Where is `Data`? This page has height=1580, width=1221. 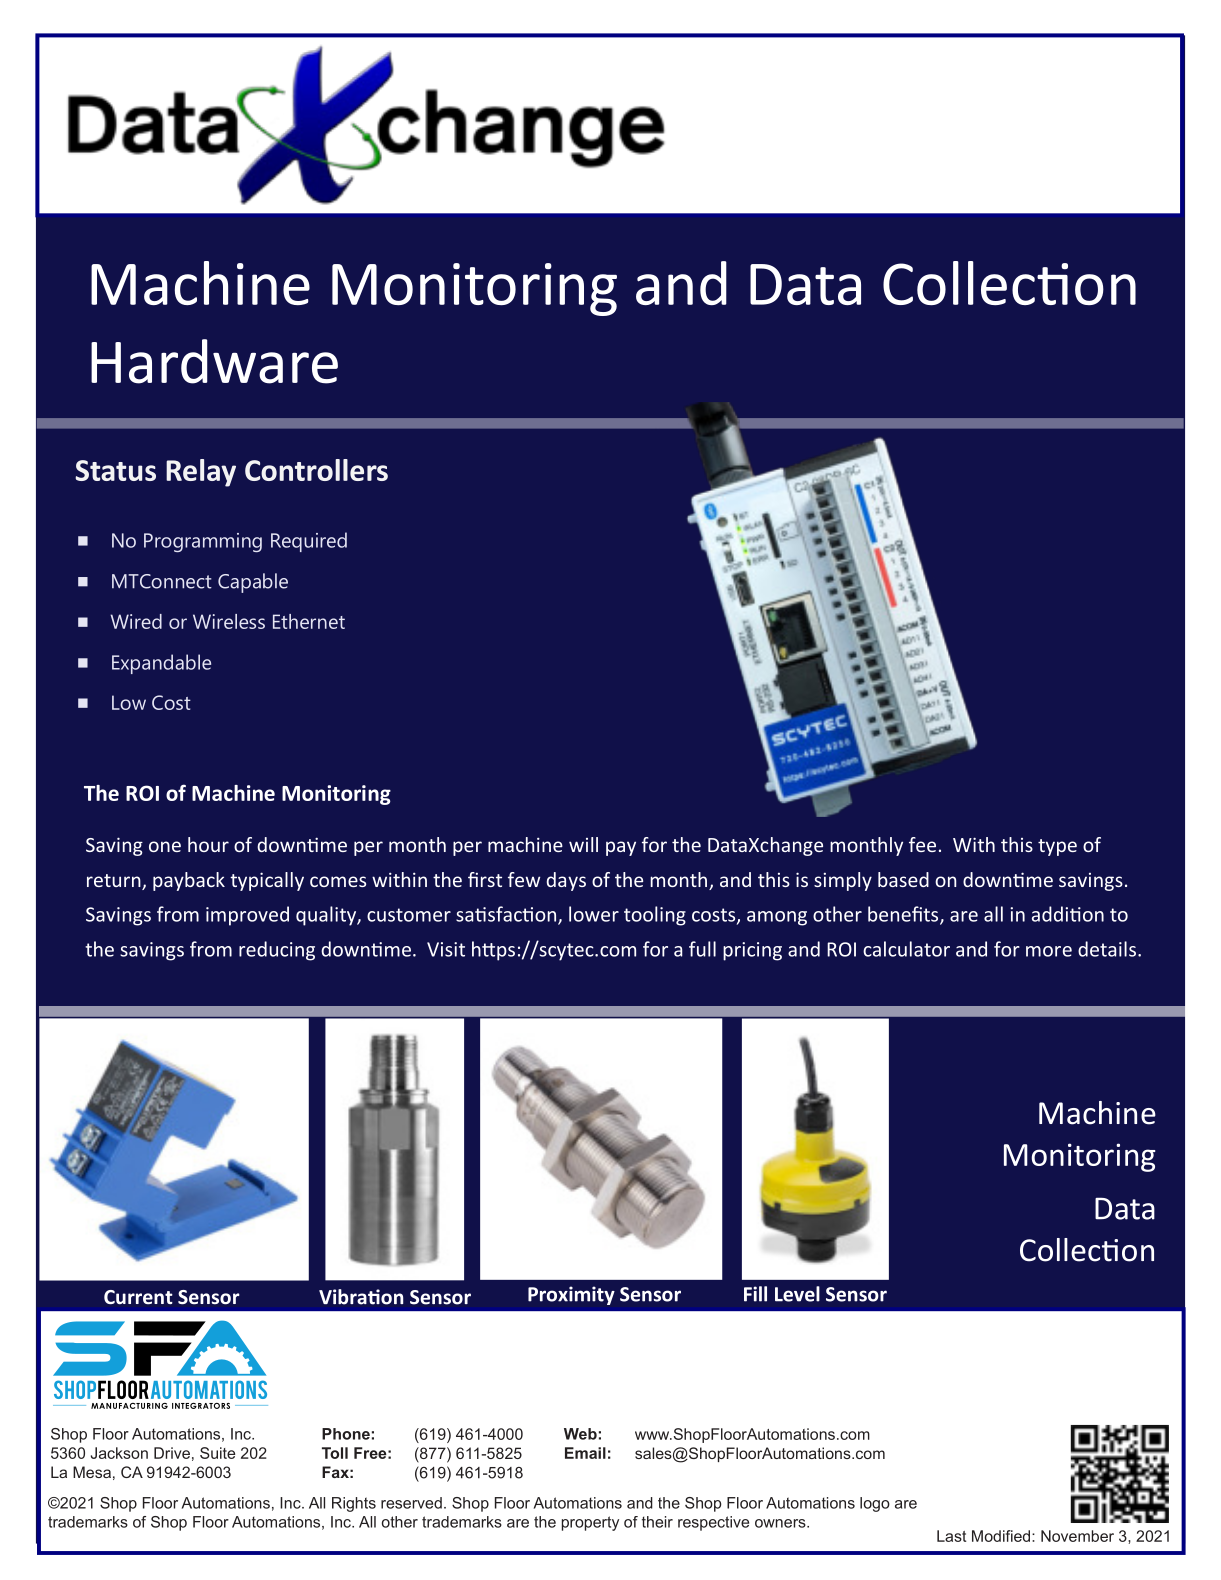
Data is located at coordinates (1125, 1208).
